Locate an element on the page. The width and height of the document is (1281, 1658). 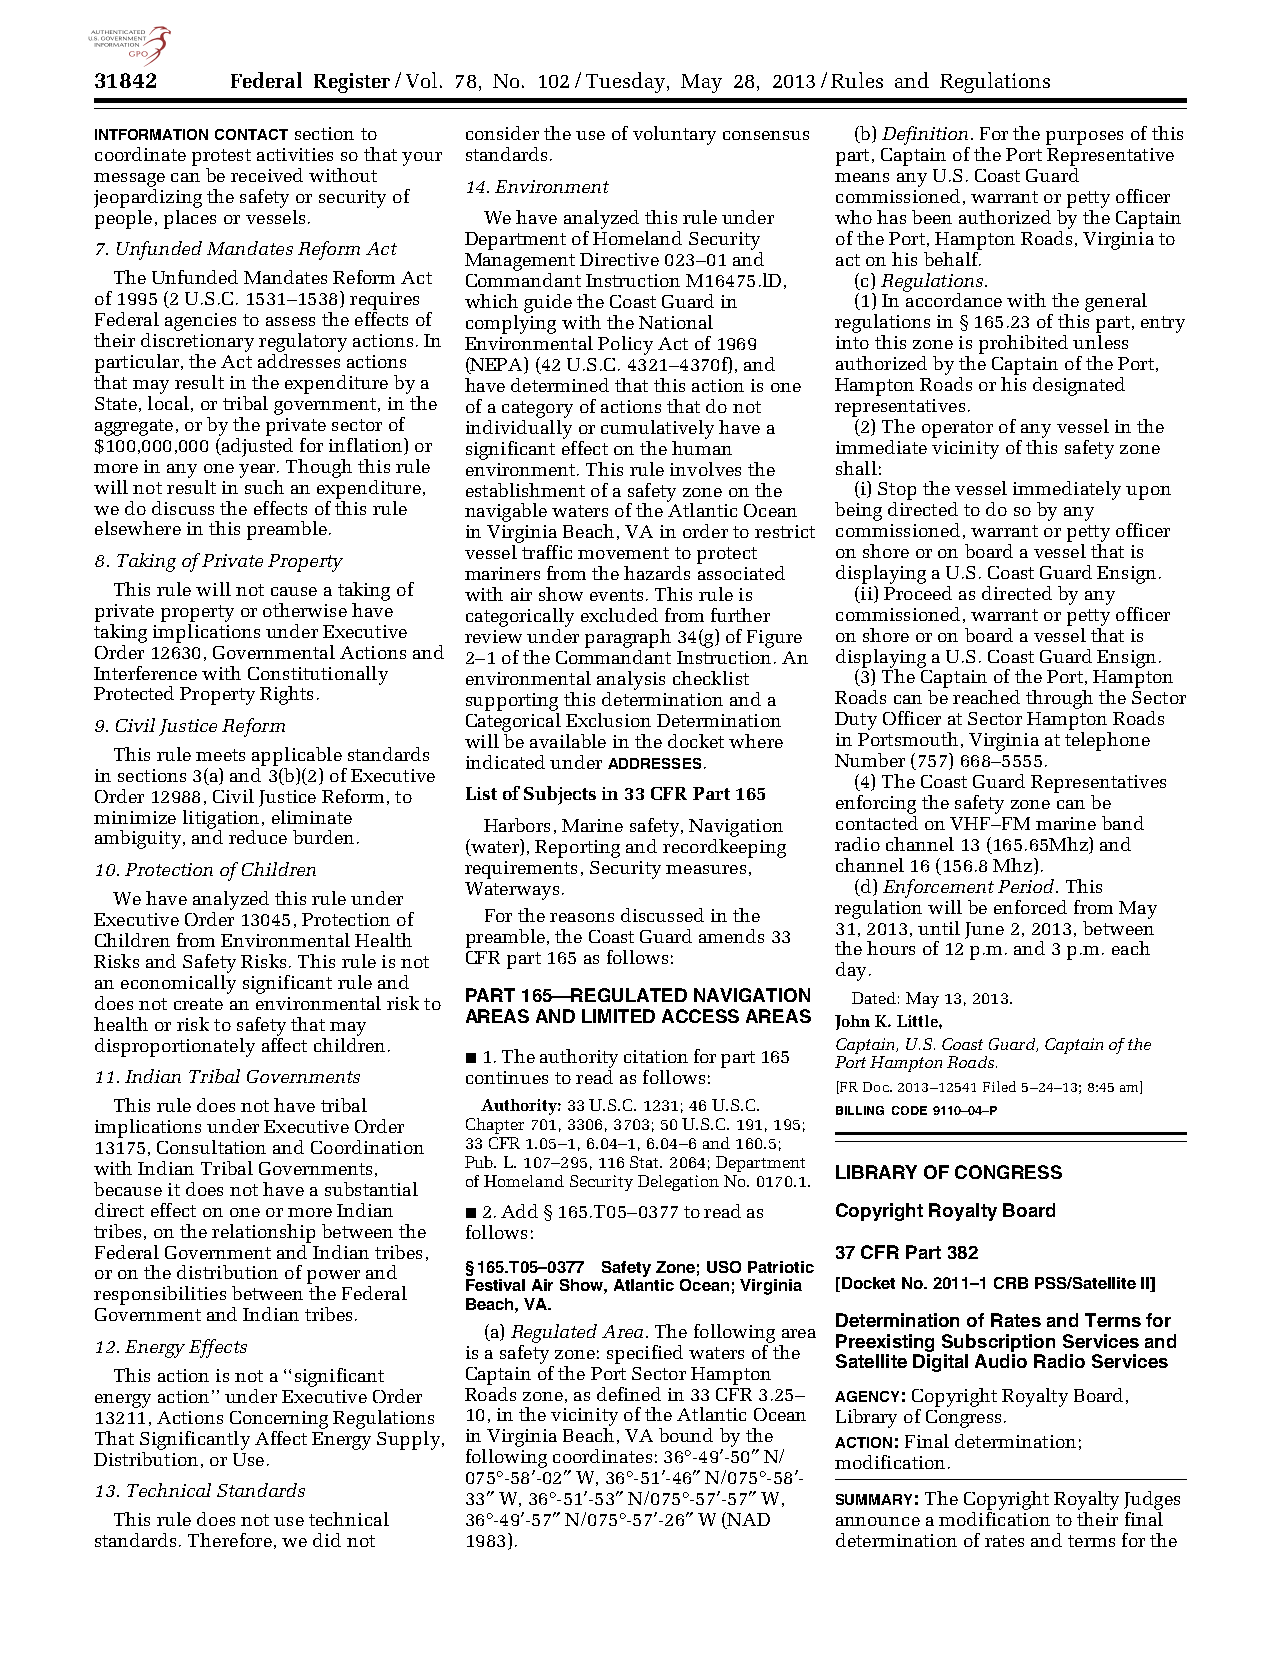
Subjects is located at coordinates (560, 795).
